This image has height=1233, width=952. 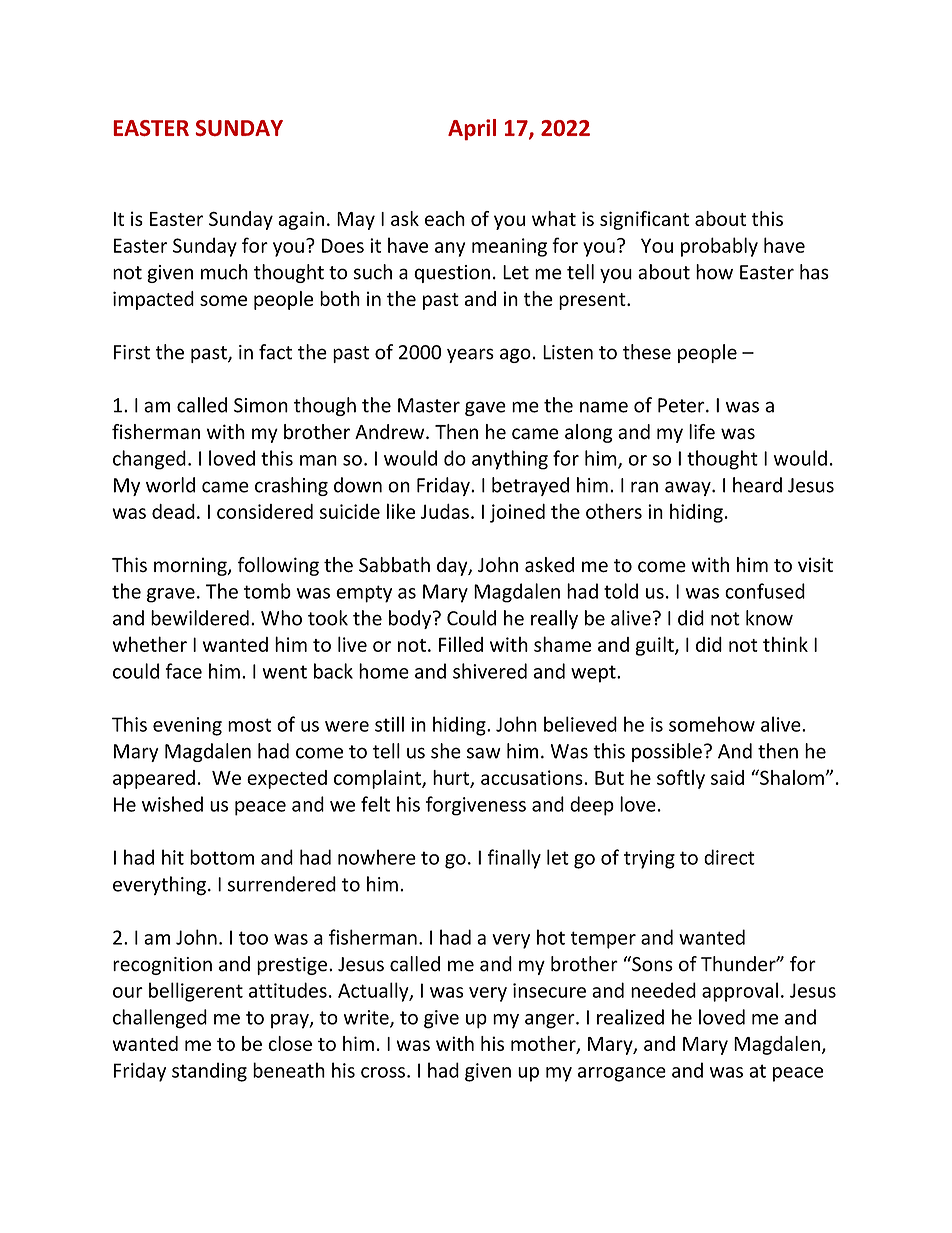 What do you see at coordinates (470, 355) in the image?
I see `years` at bounding box center [470, 355].
